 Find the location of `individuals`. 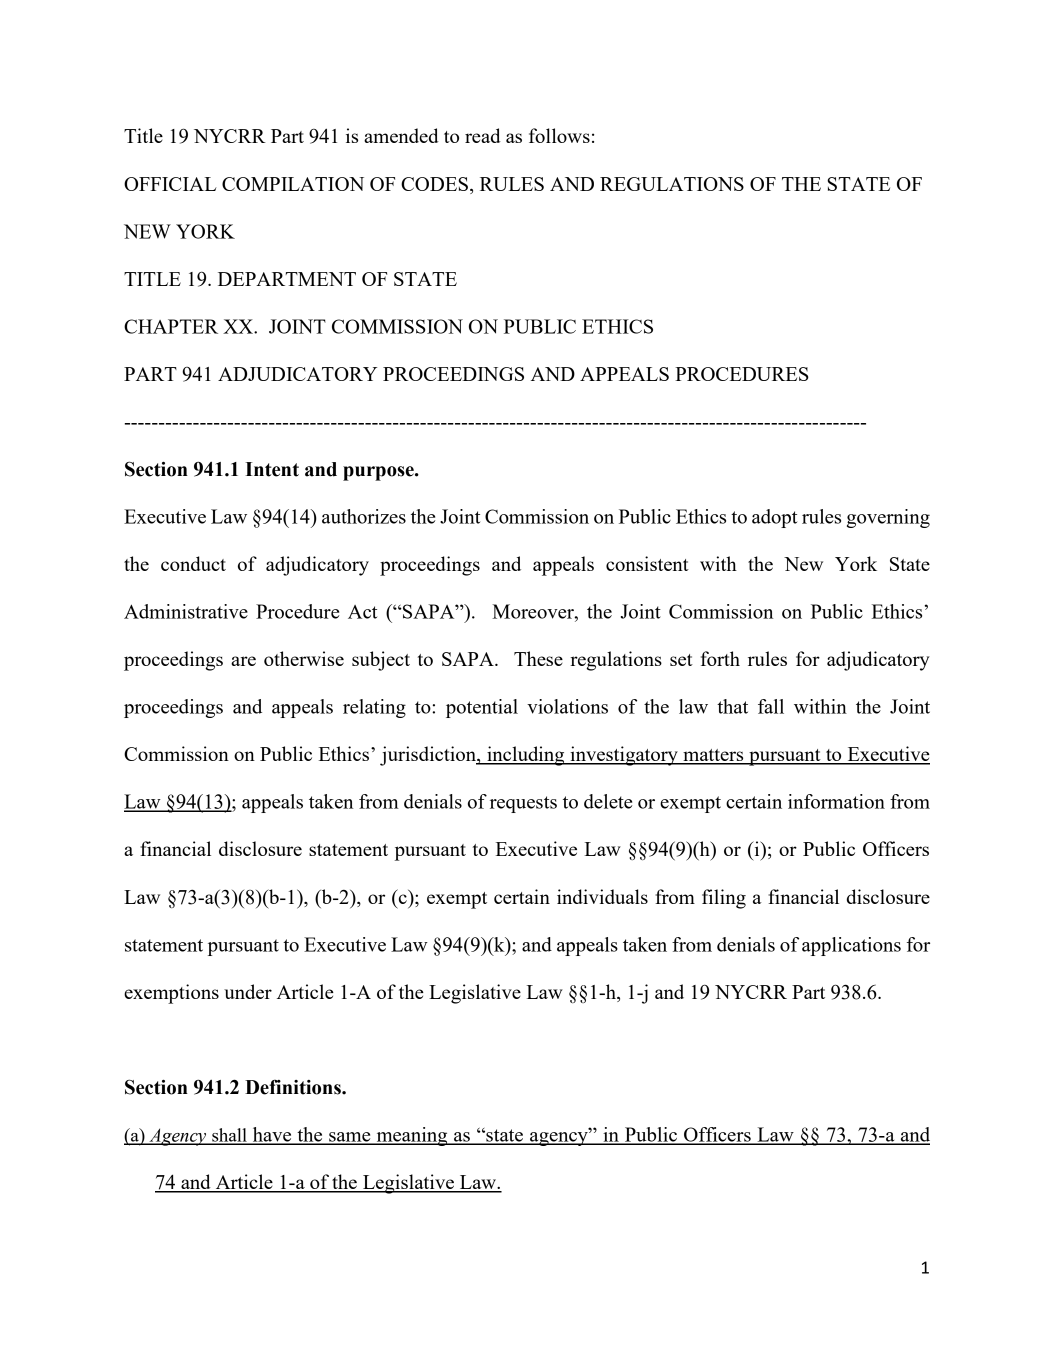

individuals is located at coordinates (602, 896).
